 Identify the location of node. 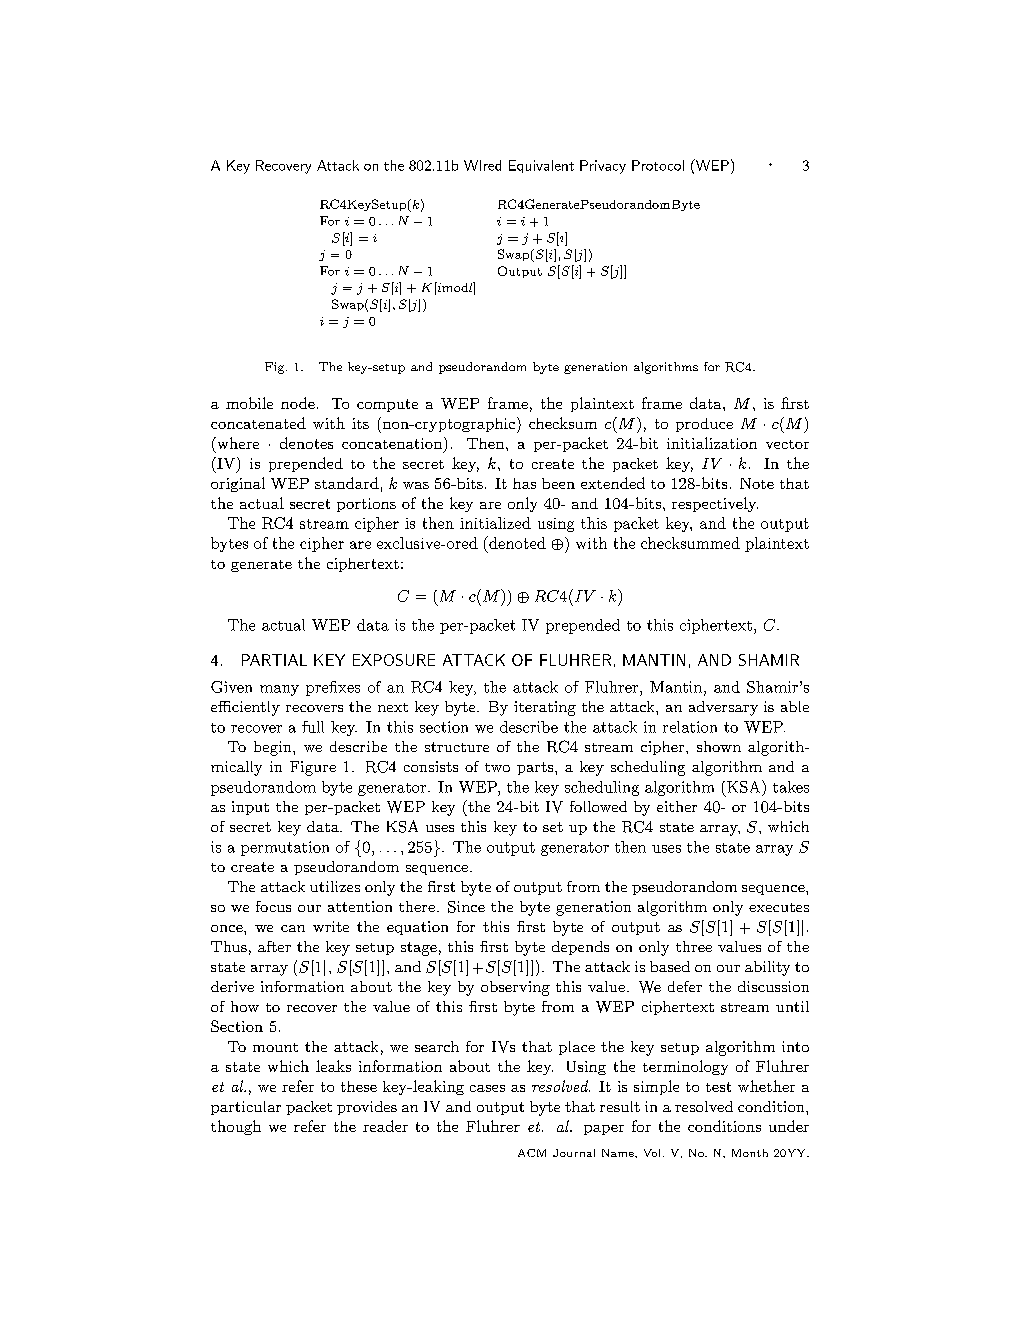
(298, 403).
